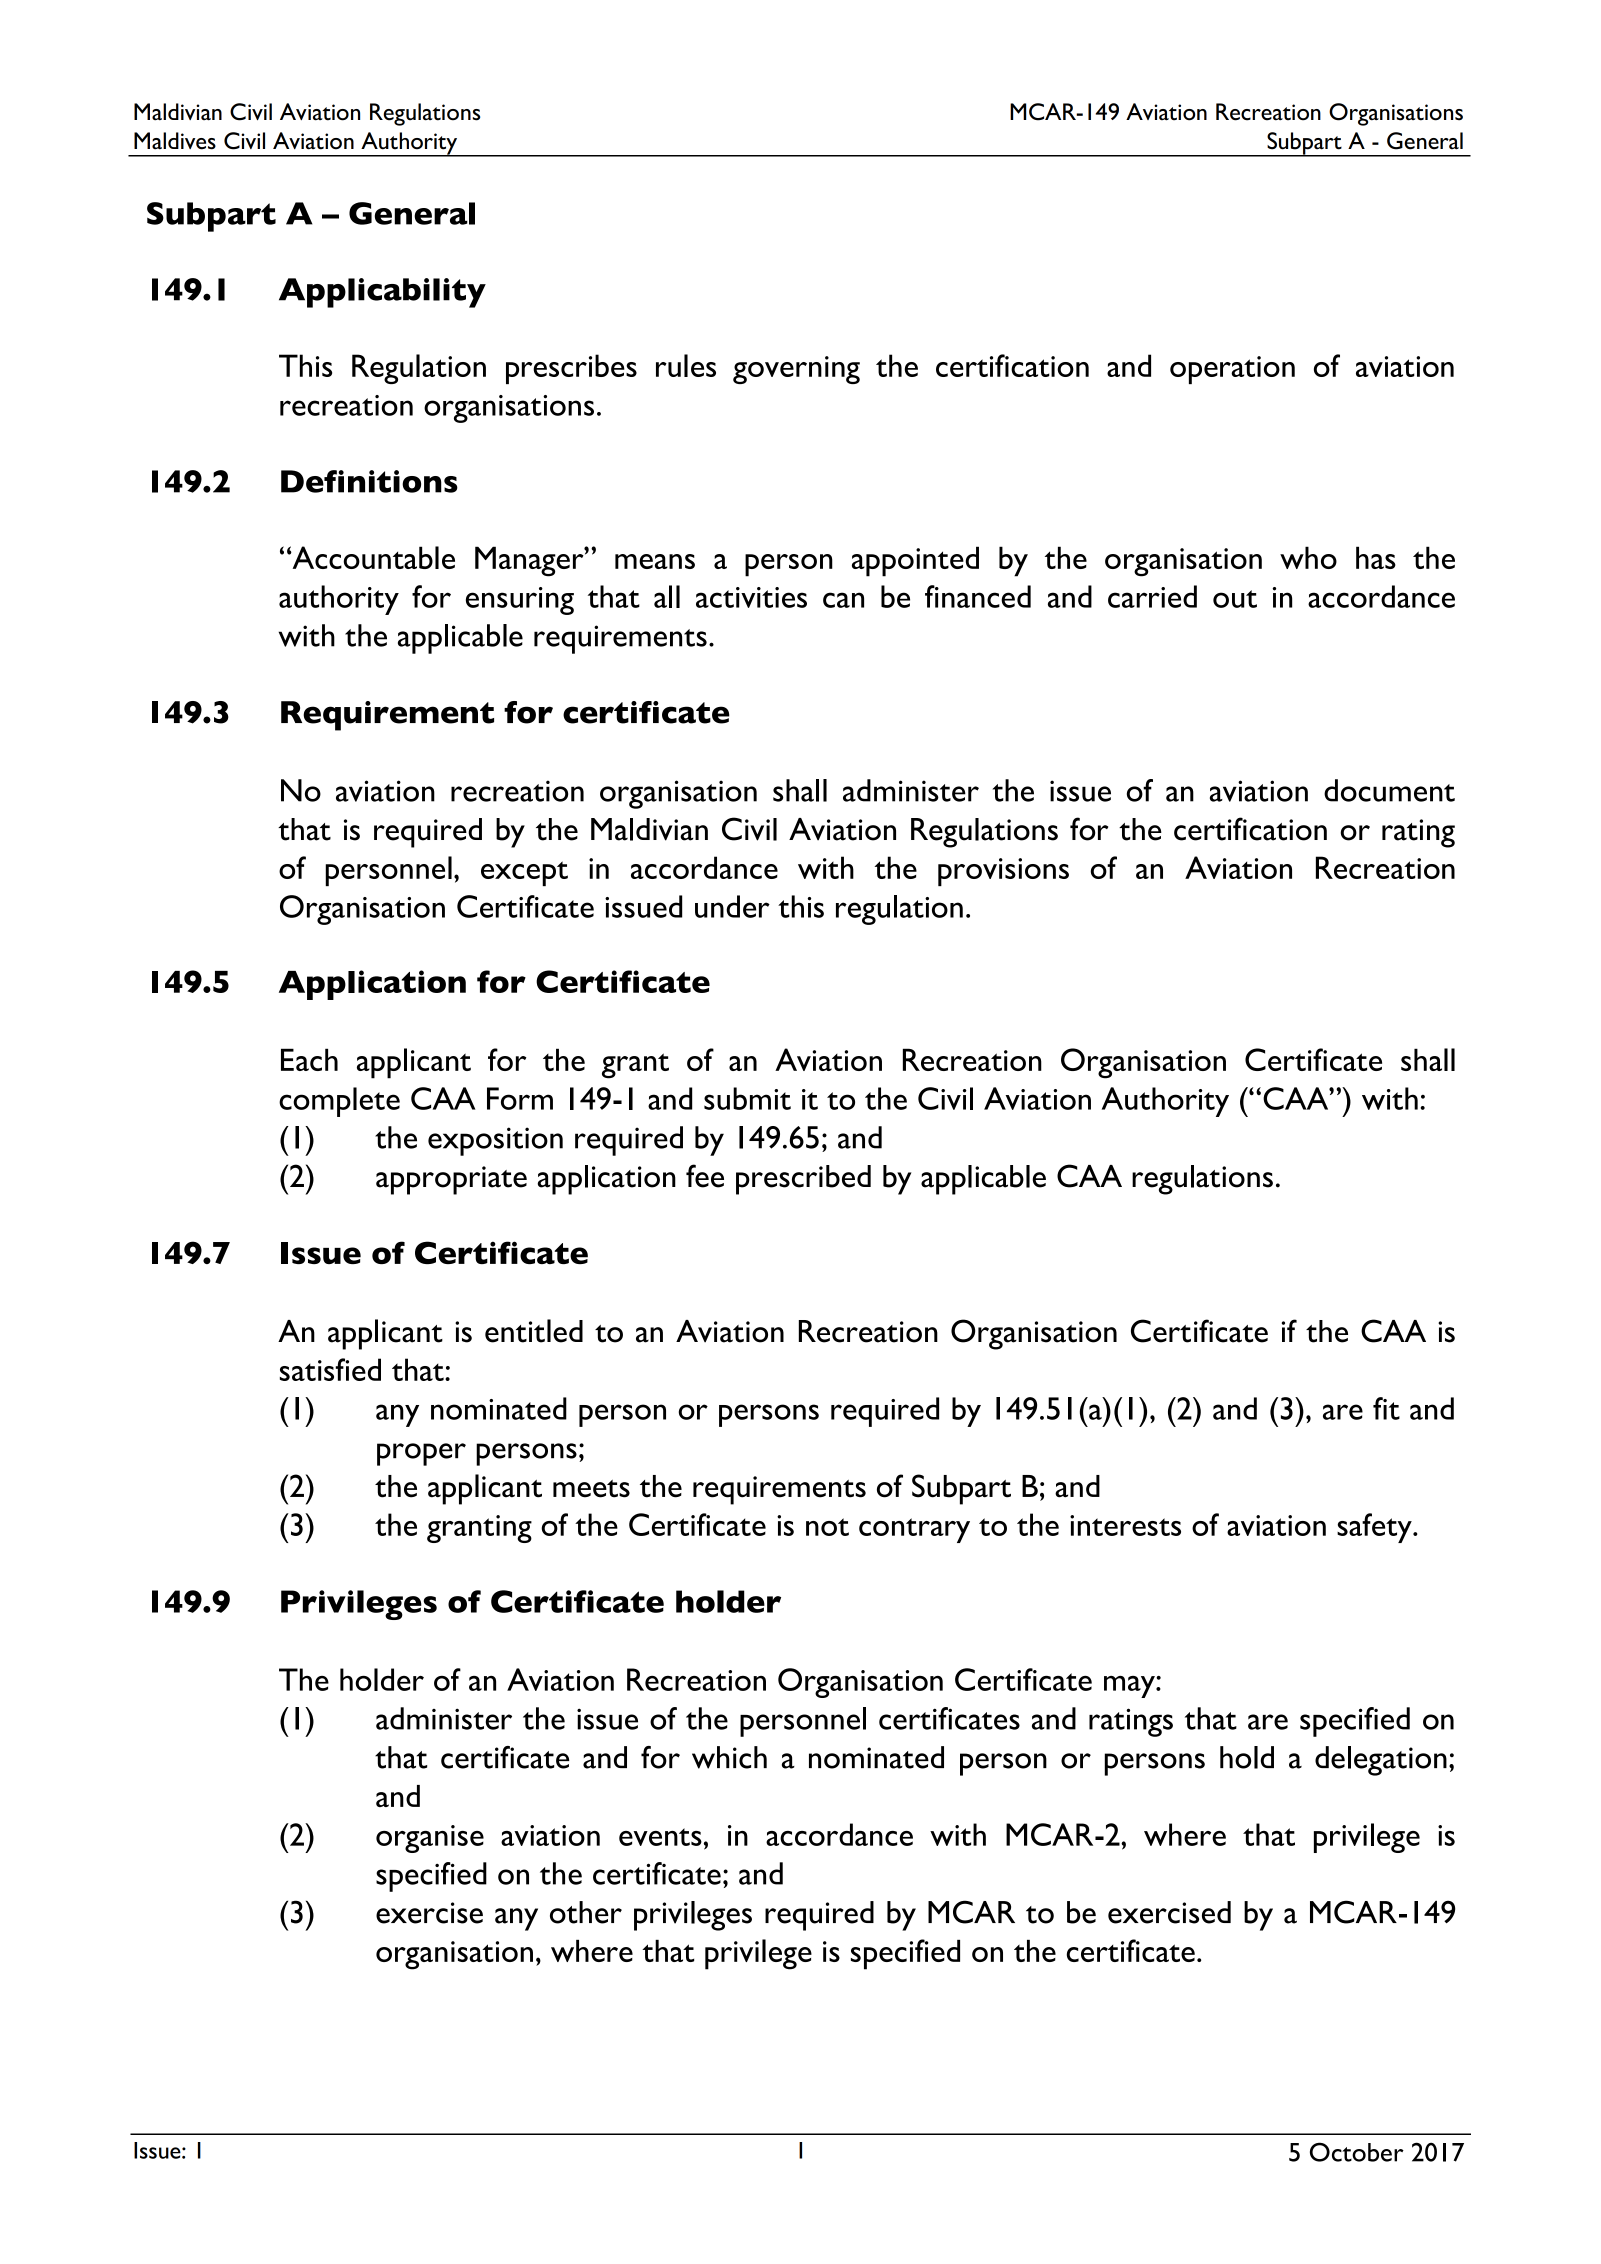 The image size is (1601, 2264). I want to click on under, so click(732, 906).
